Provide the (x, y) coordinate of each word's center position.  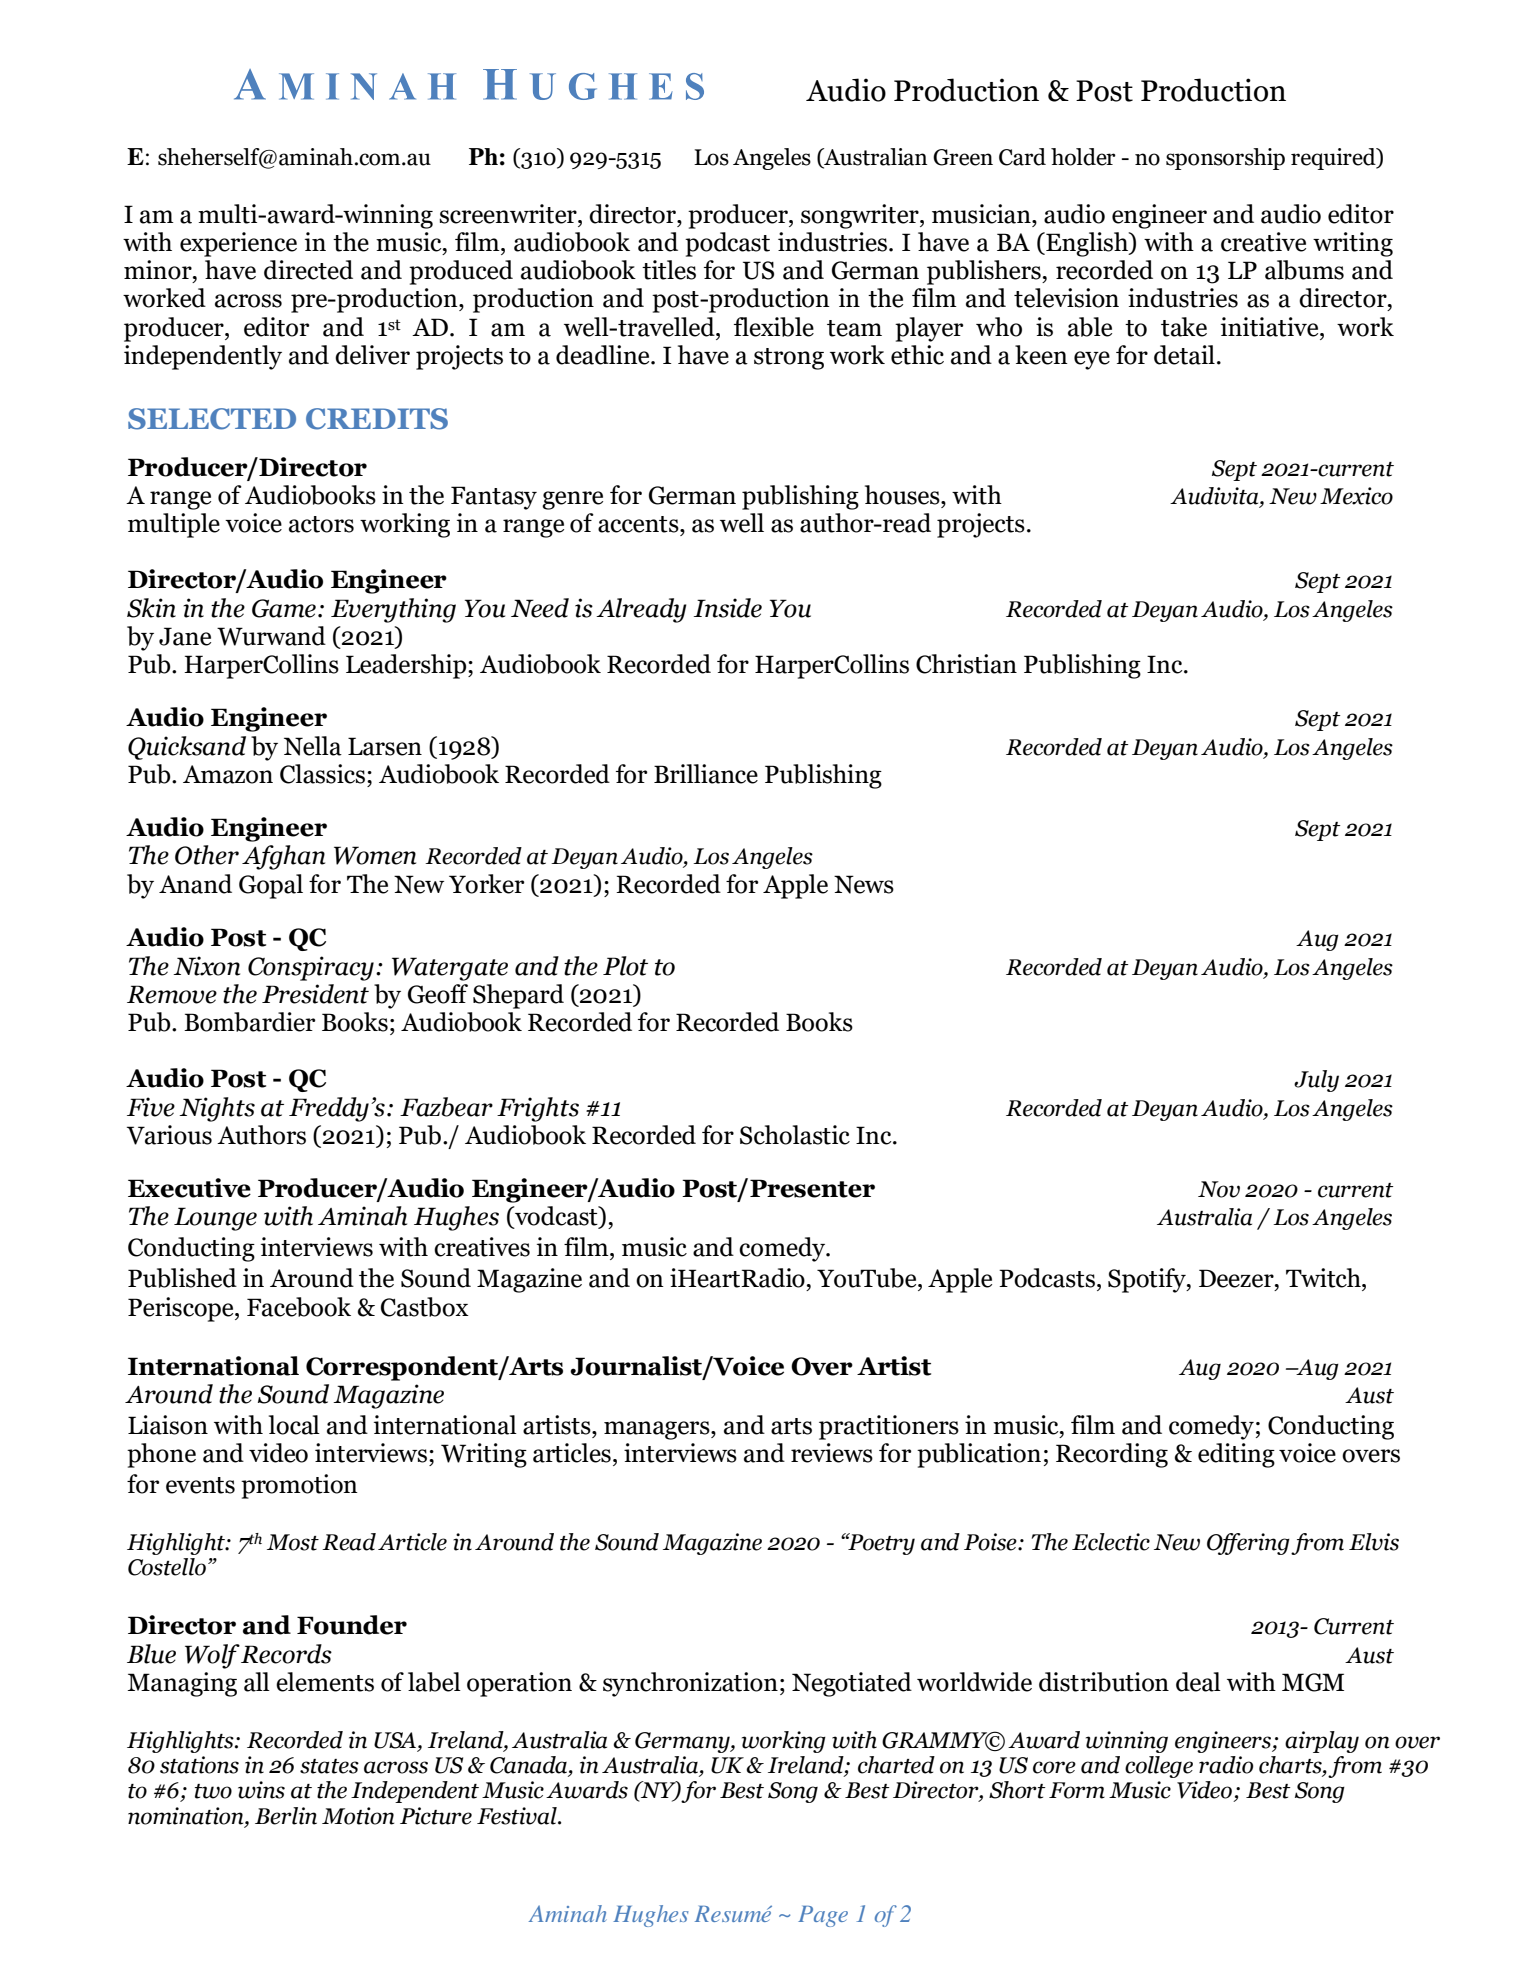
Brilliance (706, 774)
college (1159, 1767)
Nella (313, 746)
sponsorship (1225, 159)
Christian (966, 664)
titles (669, 270)
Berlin (286, 1816)
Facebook (299, 1307)
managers (658, 1430)
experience (238, 244)
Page (823, 1916)
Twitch (1324, 1278)
